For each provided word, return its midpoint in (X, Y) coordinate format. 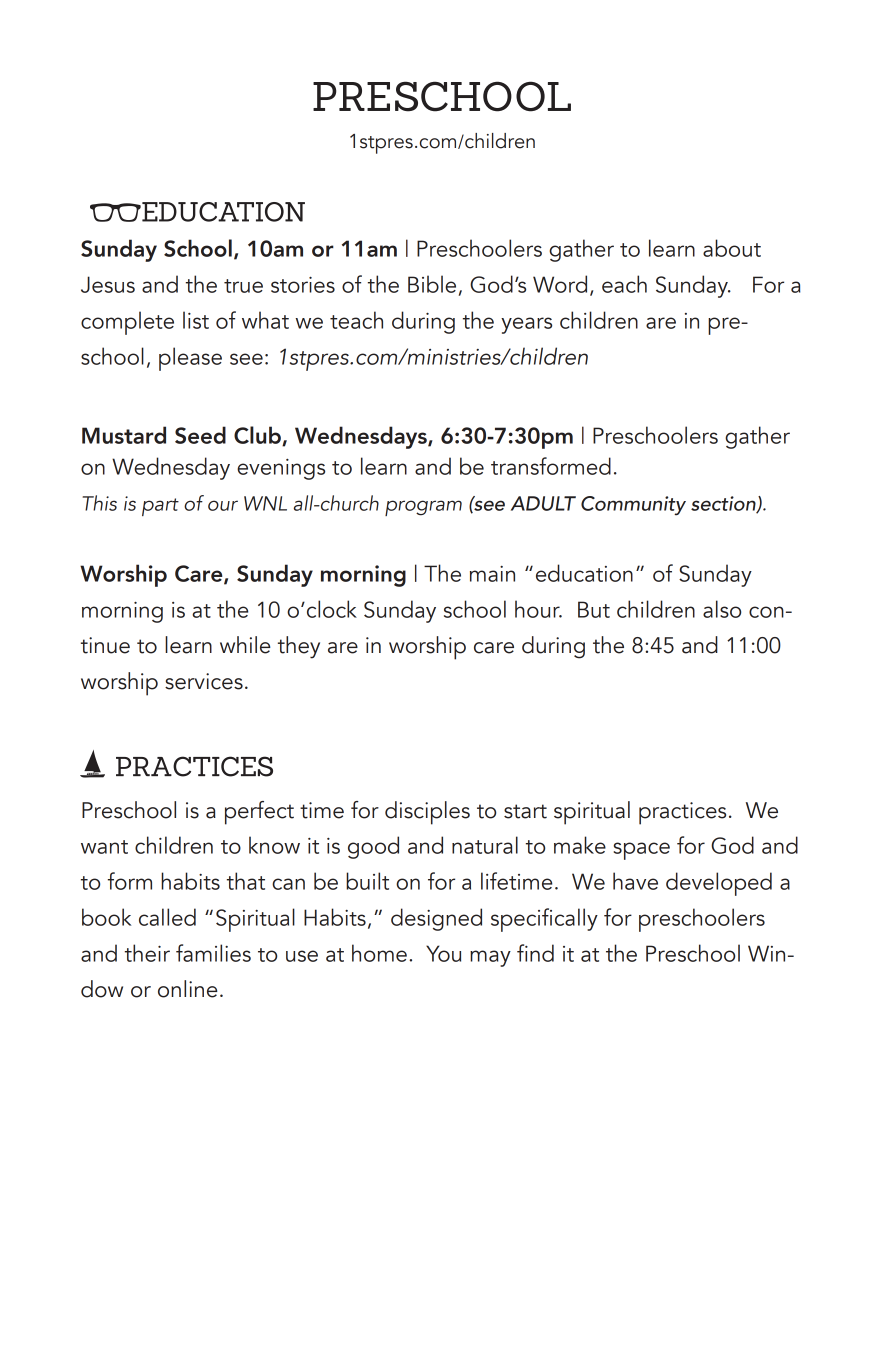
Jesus (108, 284)
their (147, 953)
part (160, 507)
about (732, 248)
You (443, 953)
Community (633, 506)
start (525, 811)
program (423, 508)
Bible (432, 284)
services (204, 681)
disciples (427, 813)
